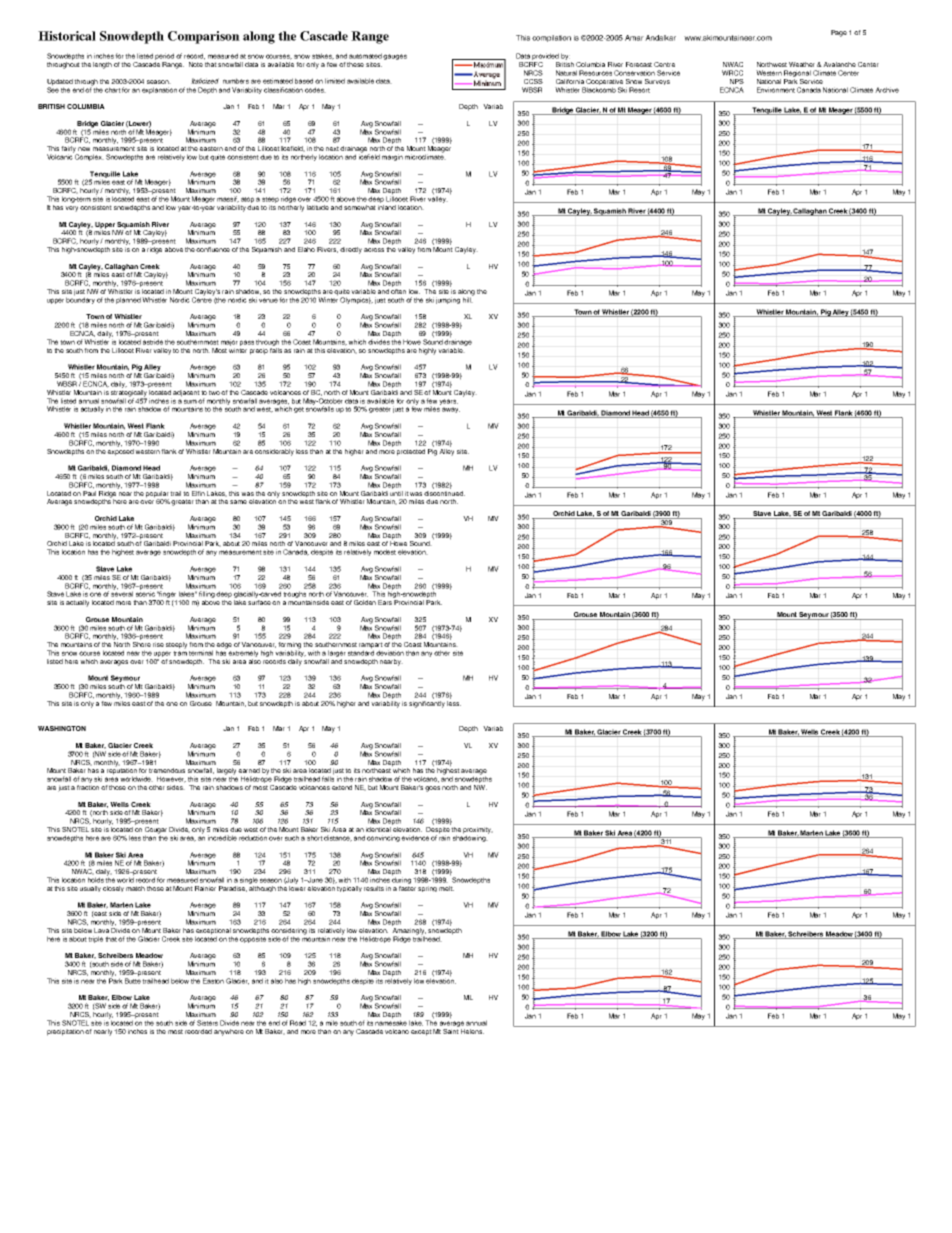 The width and height of the screenshot is (952, 1233). I want to click on explanation, so click(159, 90).
